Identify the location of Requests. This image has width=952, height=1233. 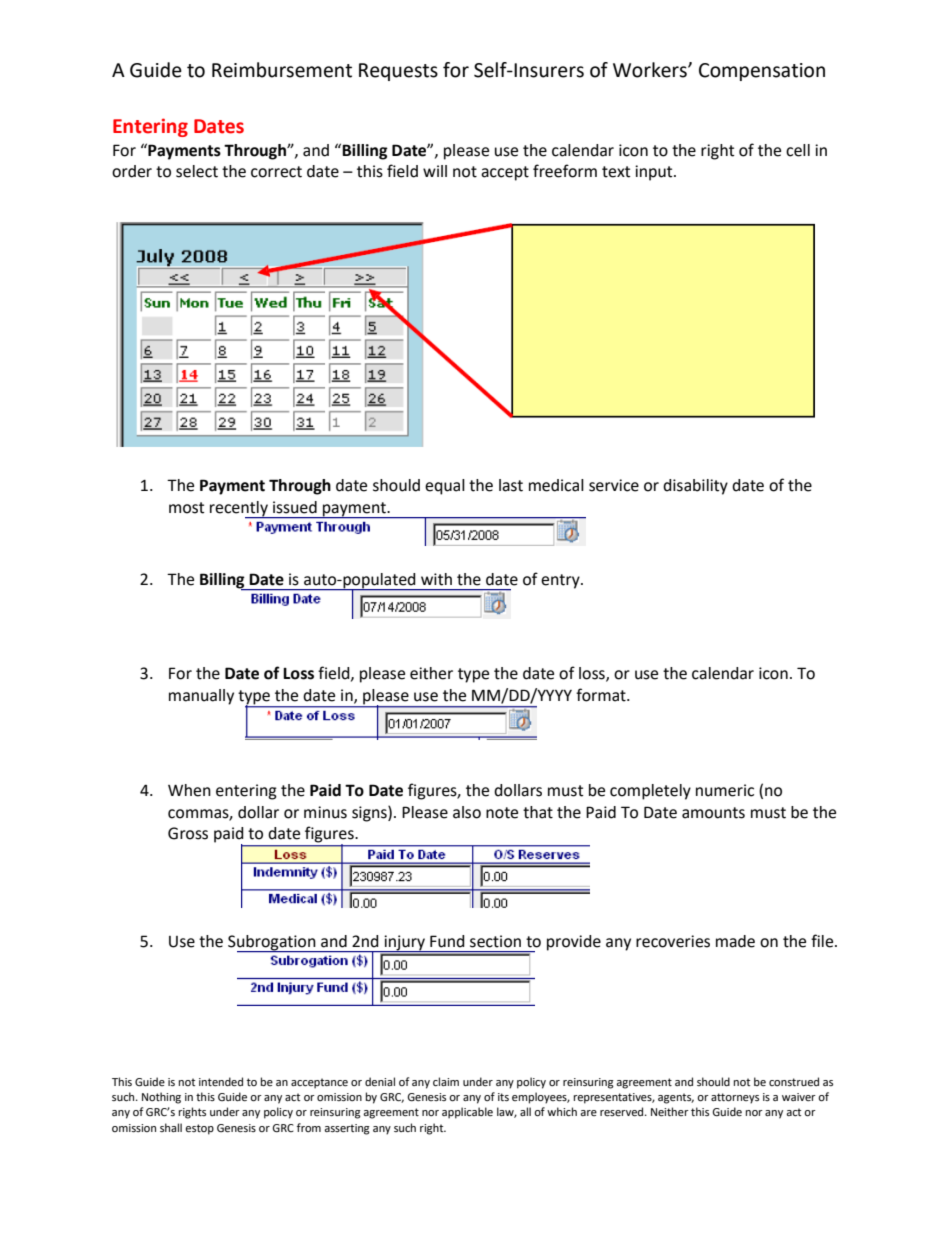
(398, 72).
